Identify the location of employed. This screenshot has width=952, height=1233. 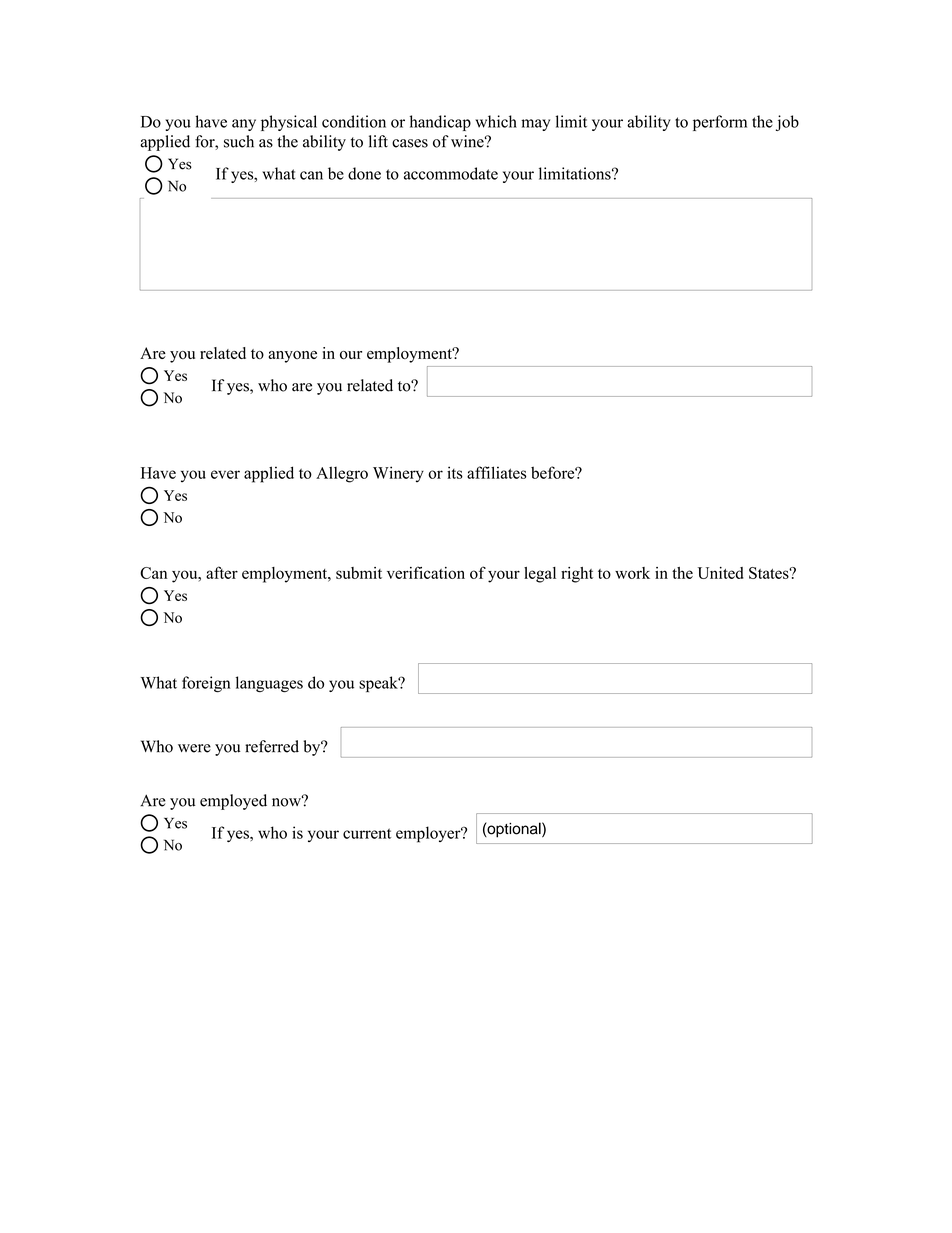
(233, 802).
